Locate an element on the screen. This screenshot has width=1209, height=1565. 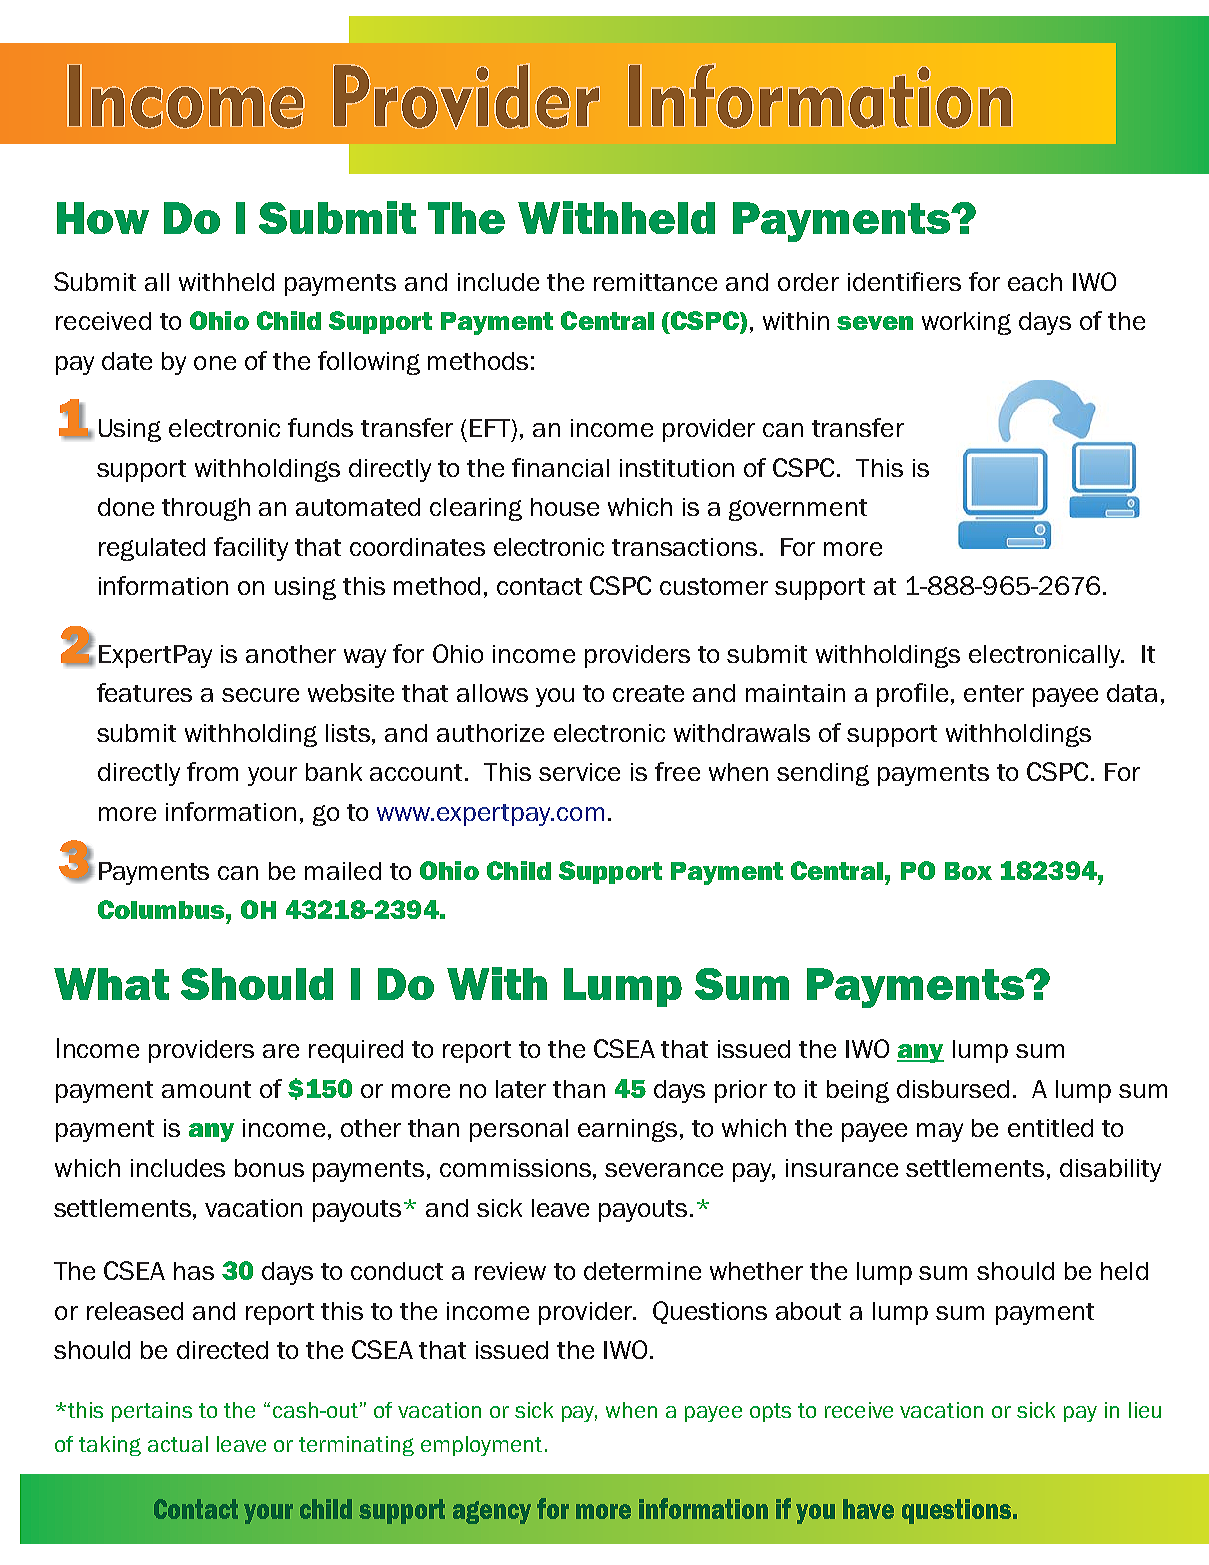
actual is located at coordinates (178, 1444).
